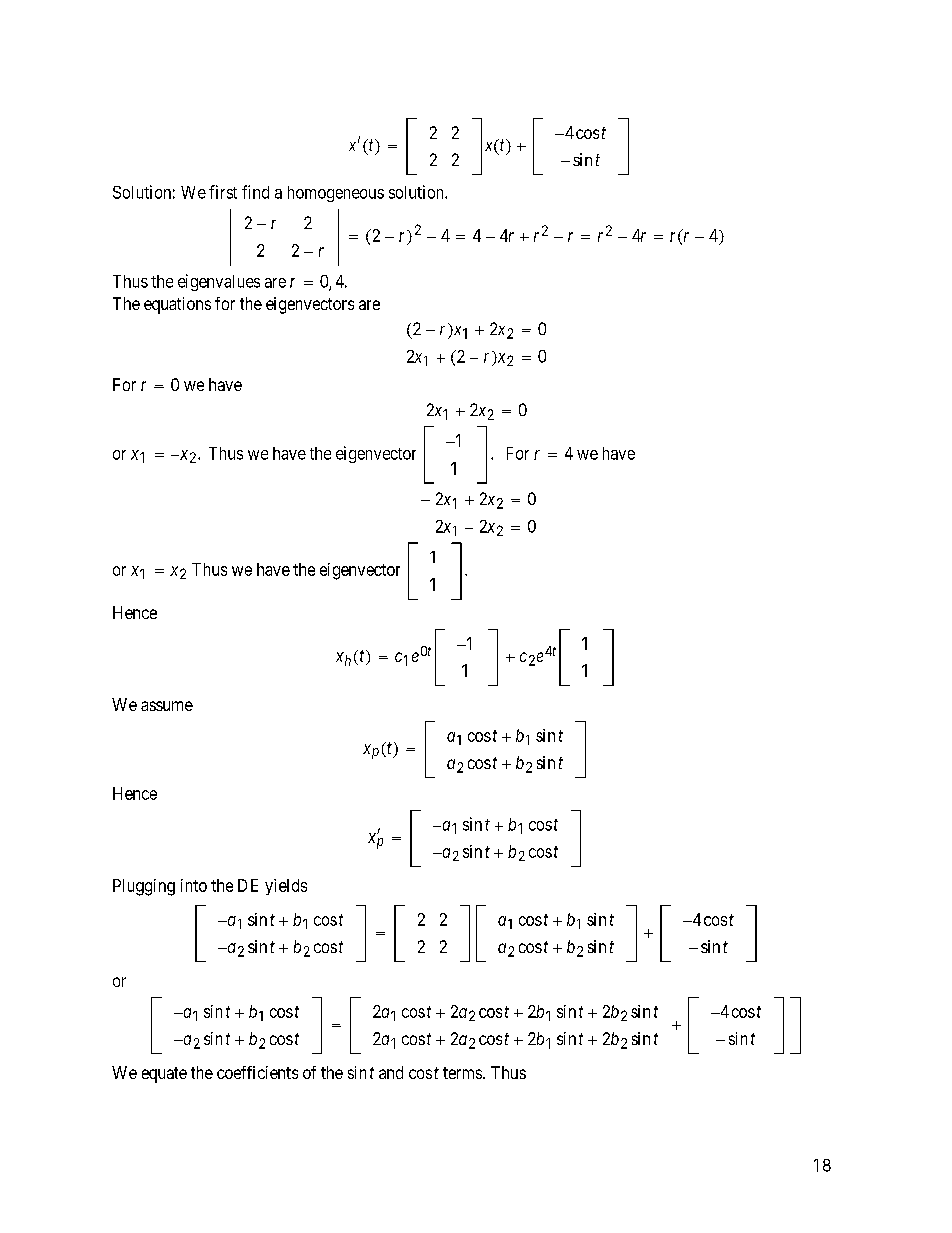 Image resolution: width=952 pixels, height=1233 pixels. I want to click on equate, so click(164, 1075).
